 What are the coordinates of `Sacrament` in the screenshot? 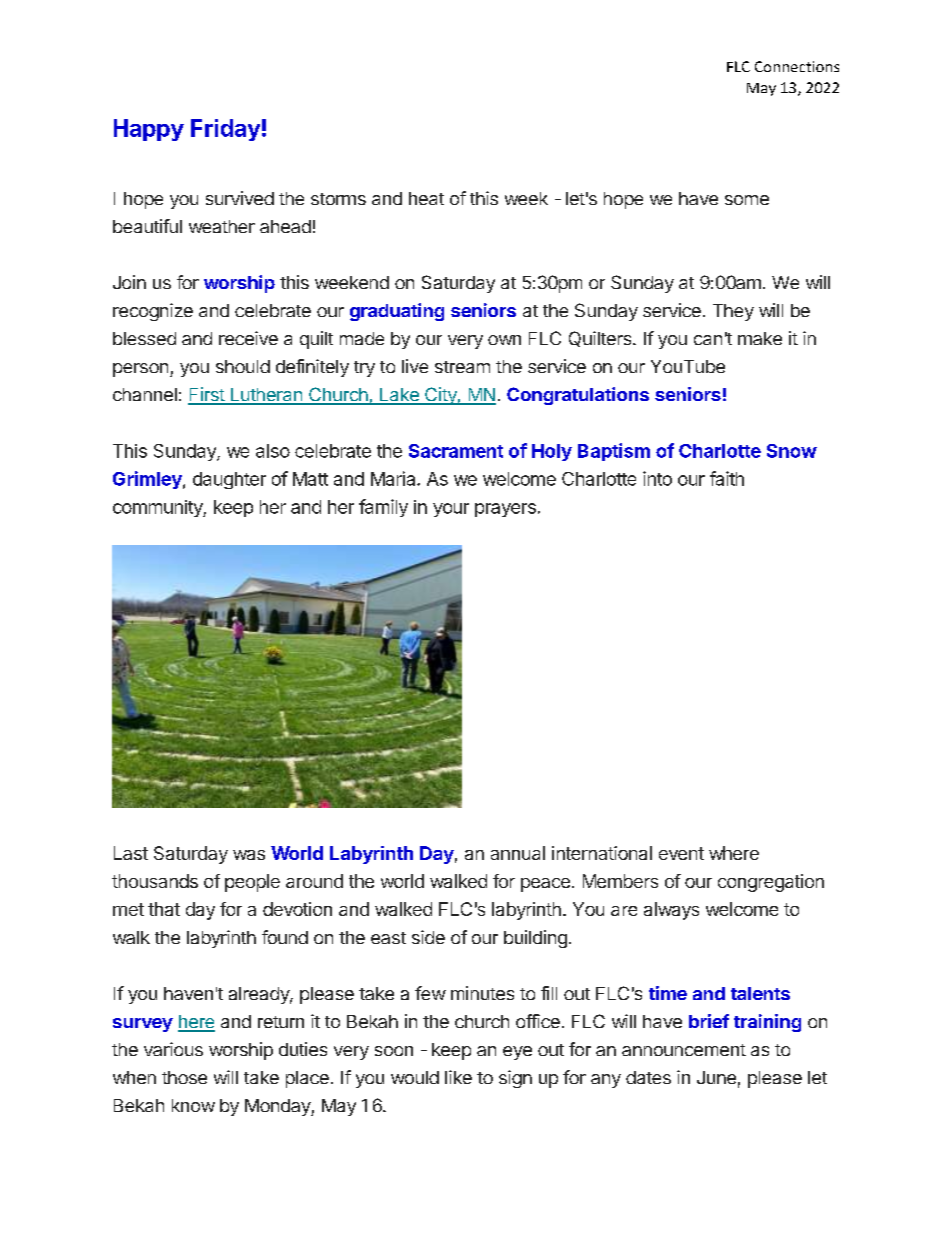 It's located at (456, 451).
